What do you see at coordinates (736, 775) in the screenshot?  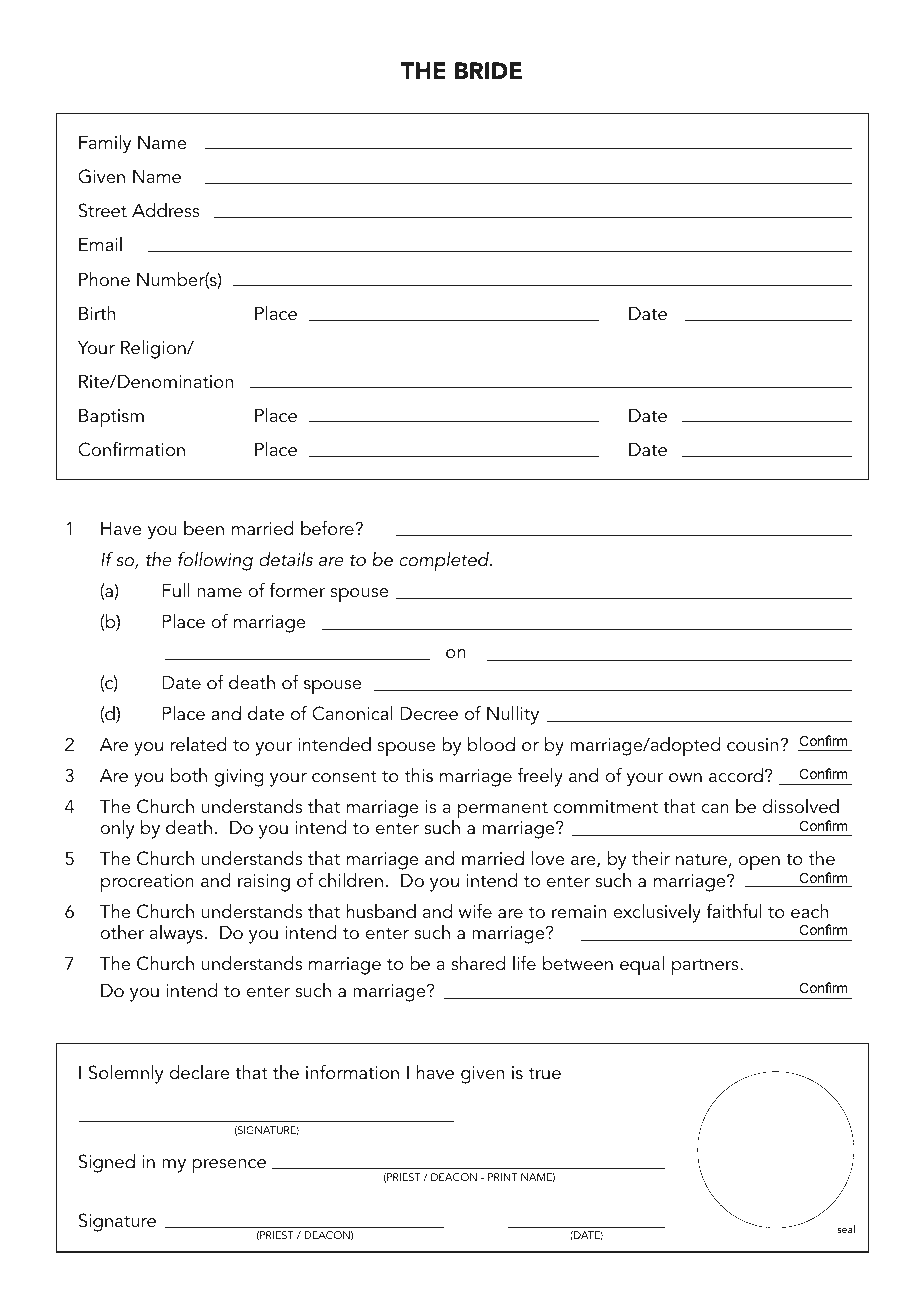 I see `accord` at bounding box center [736, 775].
